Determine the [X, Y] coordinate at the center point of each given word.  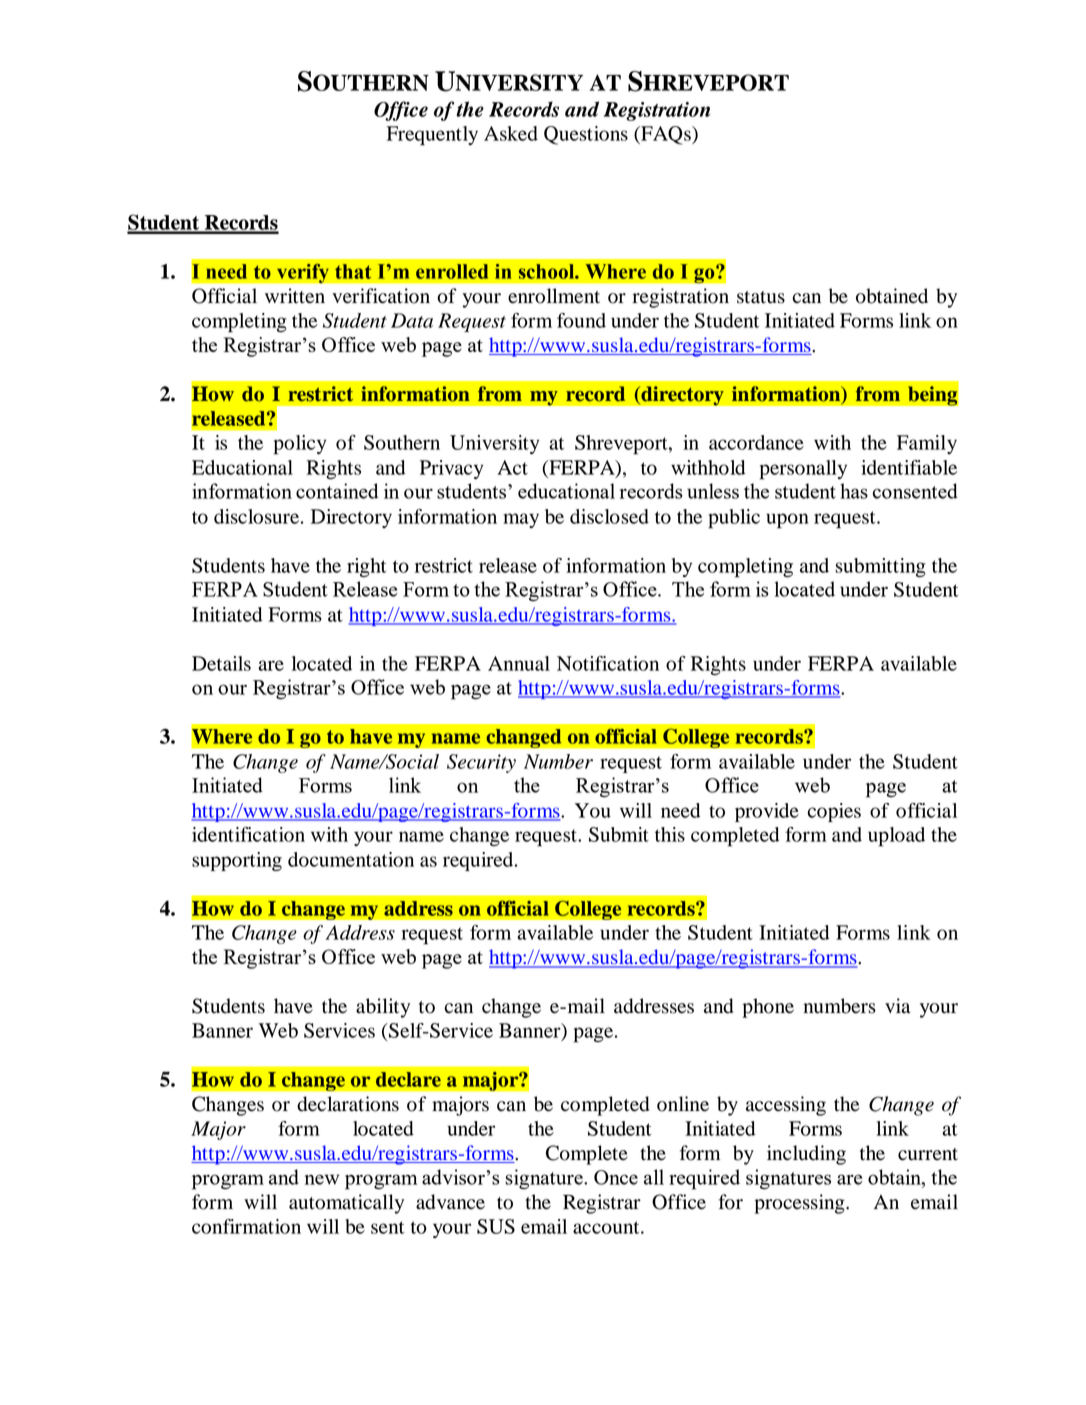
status [761, 297]
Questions [586, 135]
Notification [608, 663]
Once [616, 1177]
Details [221, 663]
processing [801, 1204]
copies [834, 812]
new [322, 1179]
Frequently [432, 136]
